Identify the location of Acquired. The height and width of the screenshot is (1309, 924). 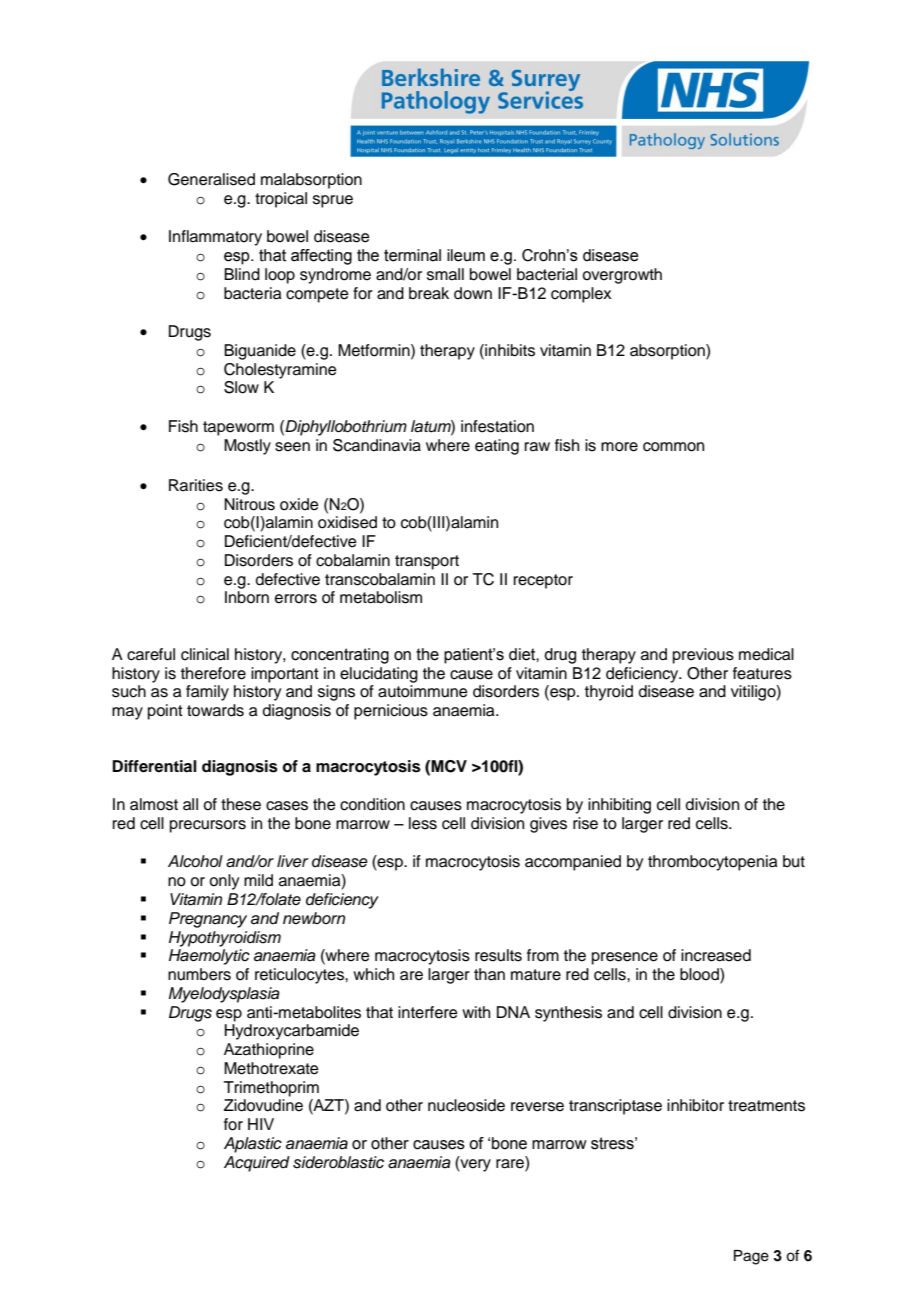
(257, 1164).
